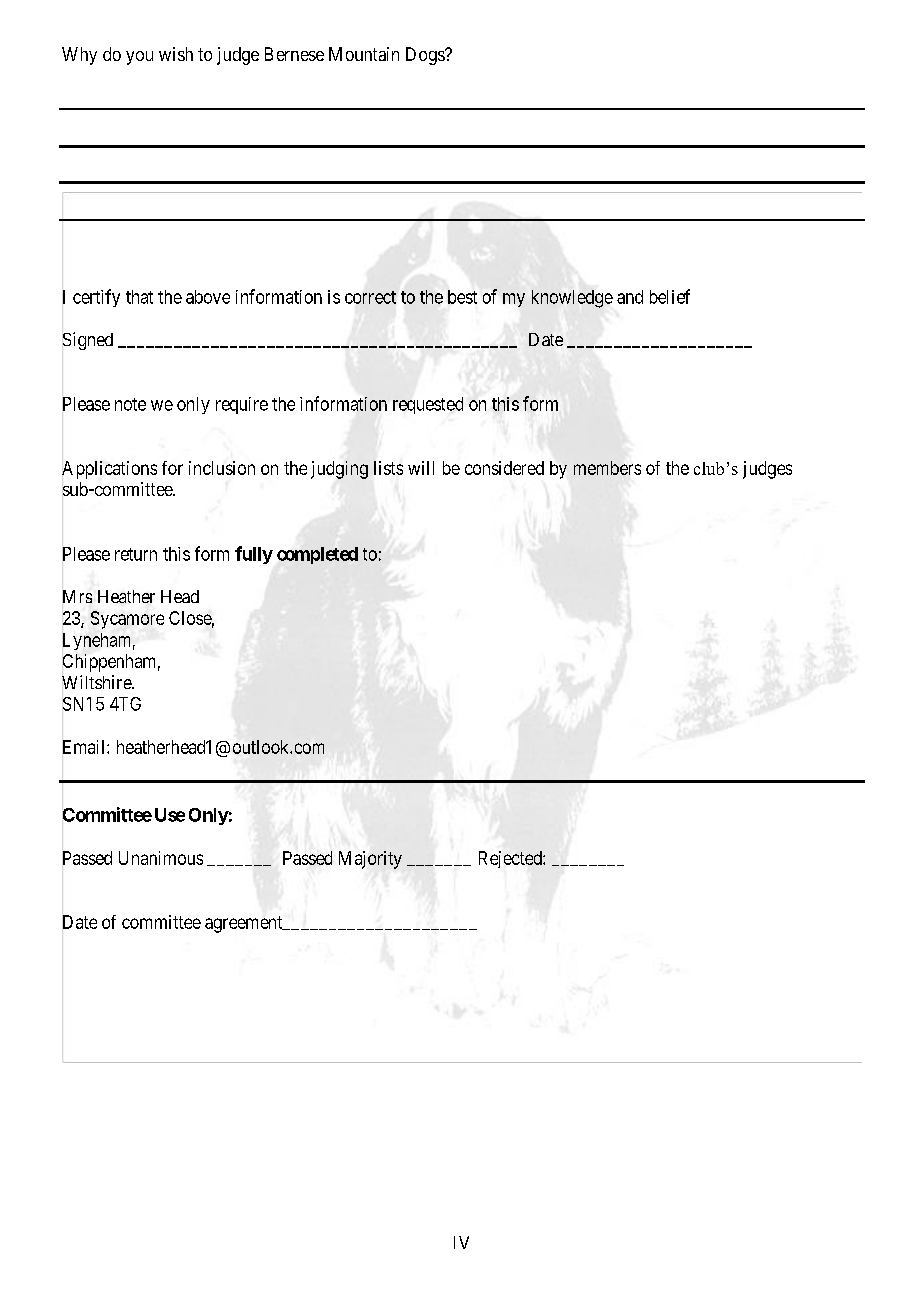 The height and width of the document is (1308, 924). Describe the element at coordinates (426, 56) in the document. I see `Dogs` at that location.
